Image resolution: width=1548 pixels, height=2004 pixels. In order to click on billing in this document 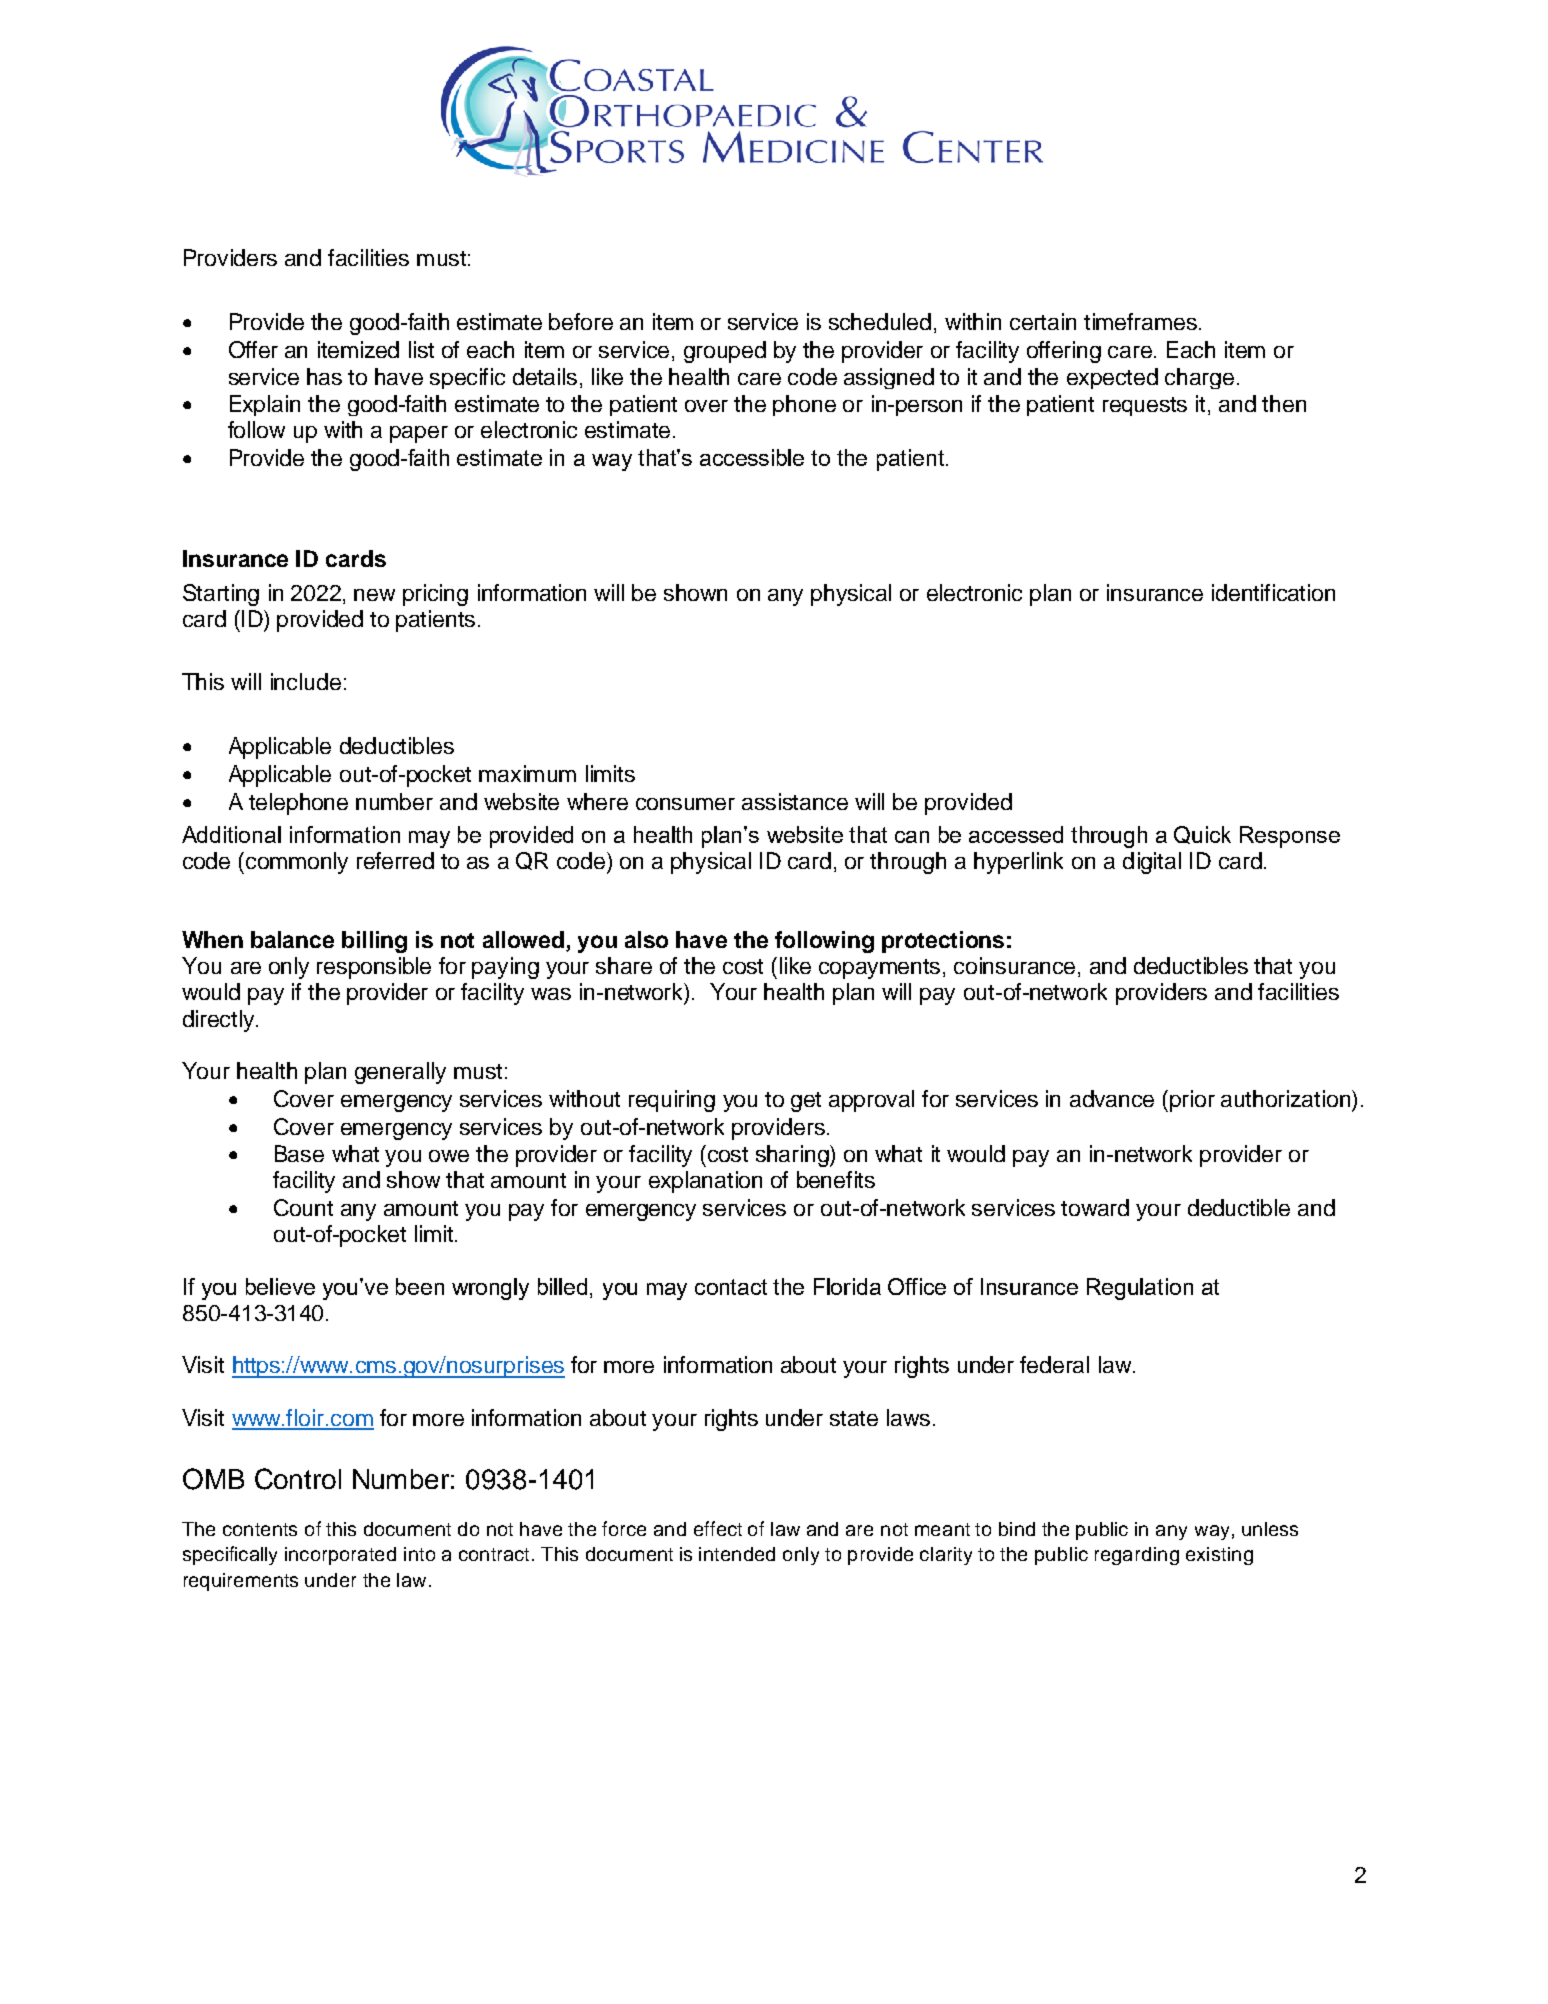, I will do `click(374, 942)`.
